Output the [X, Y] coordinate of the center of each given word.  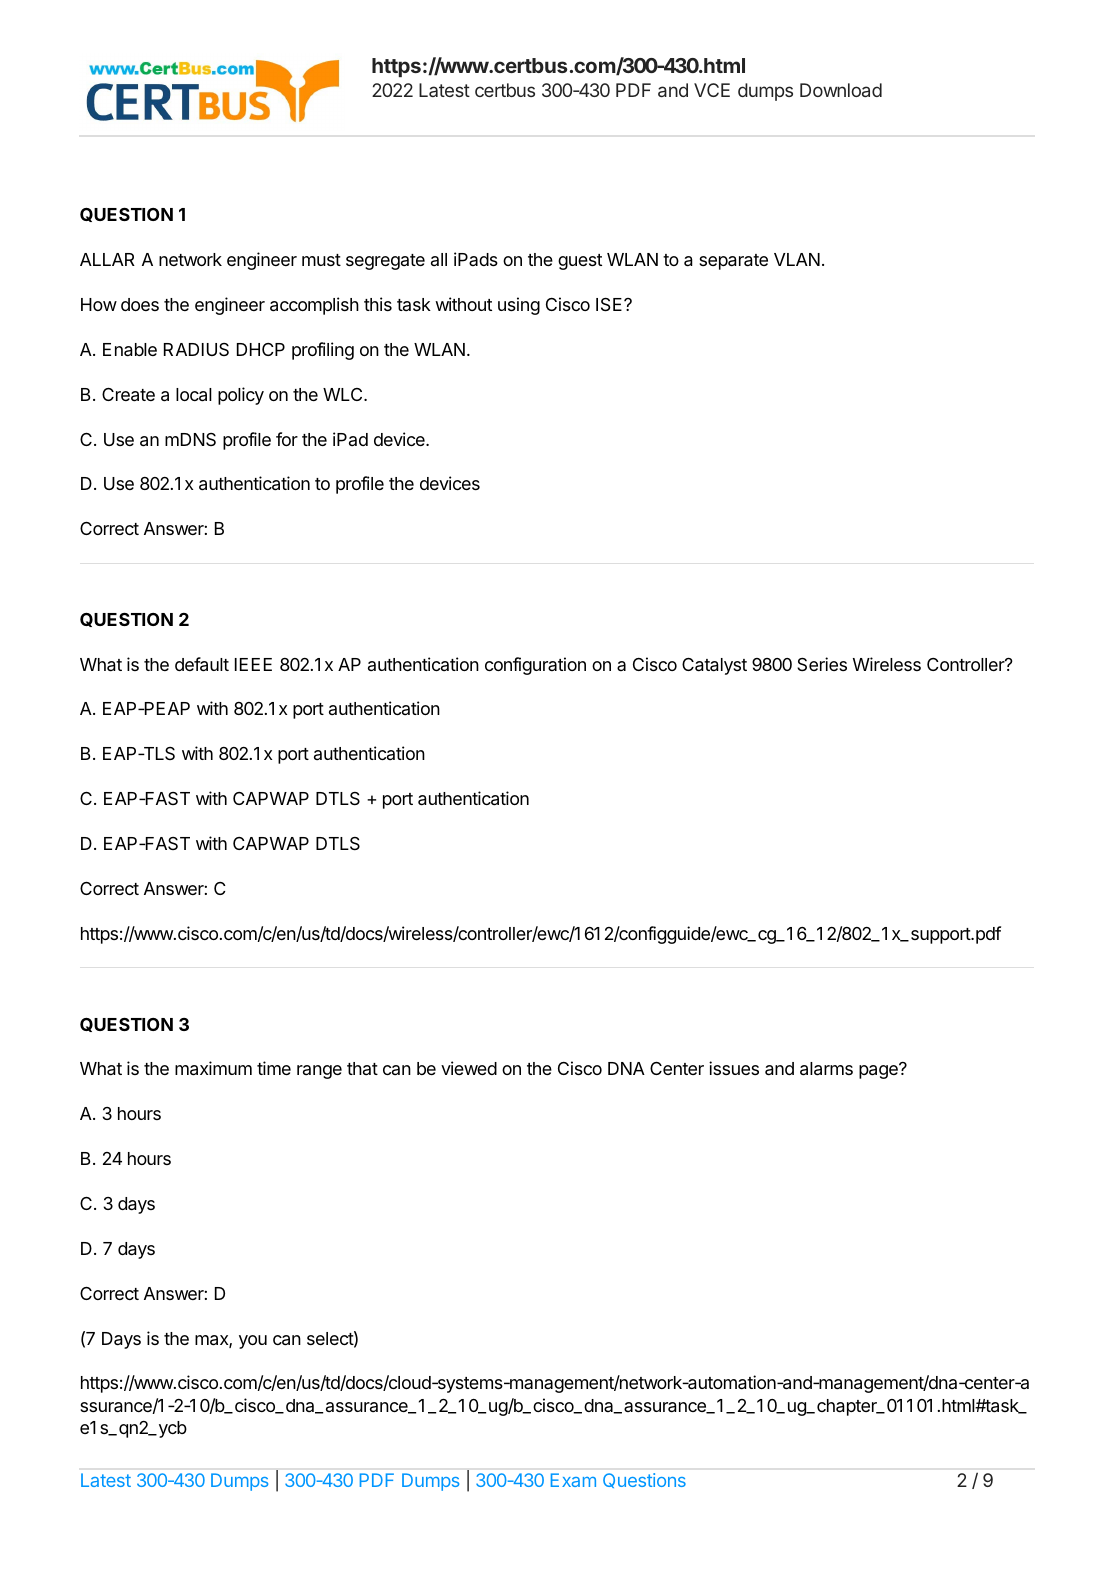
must [321, 260]
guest [580, 262]
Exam [573, 1480]
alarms [826, 1069]
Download [841, 90]
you [253, 1342]
